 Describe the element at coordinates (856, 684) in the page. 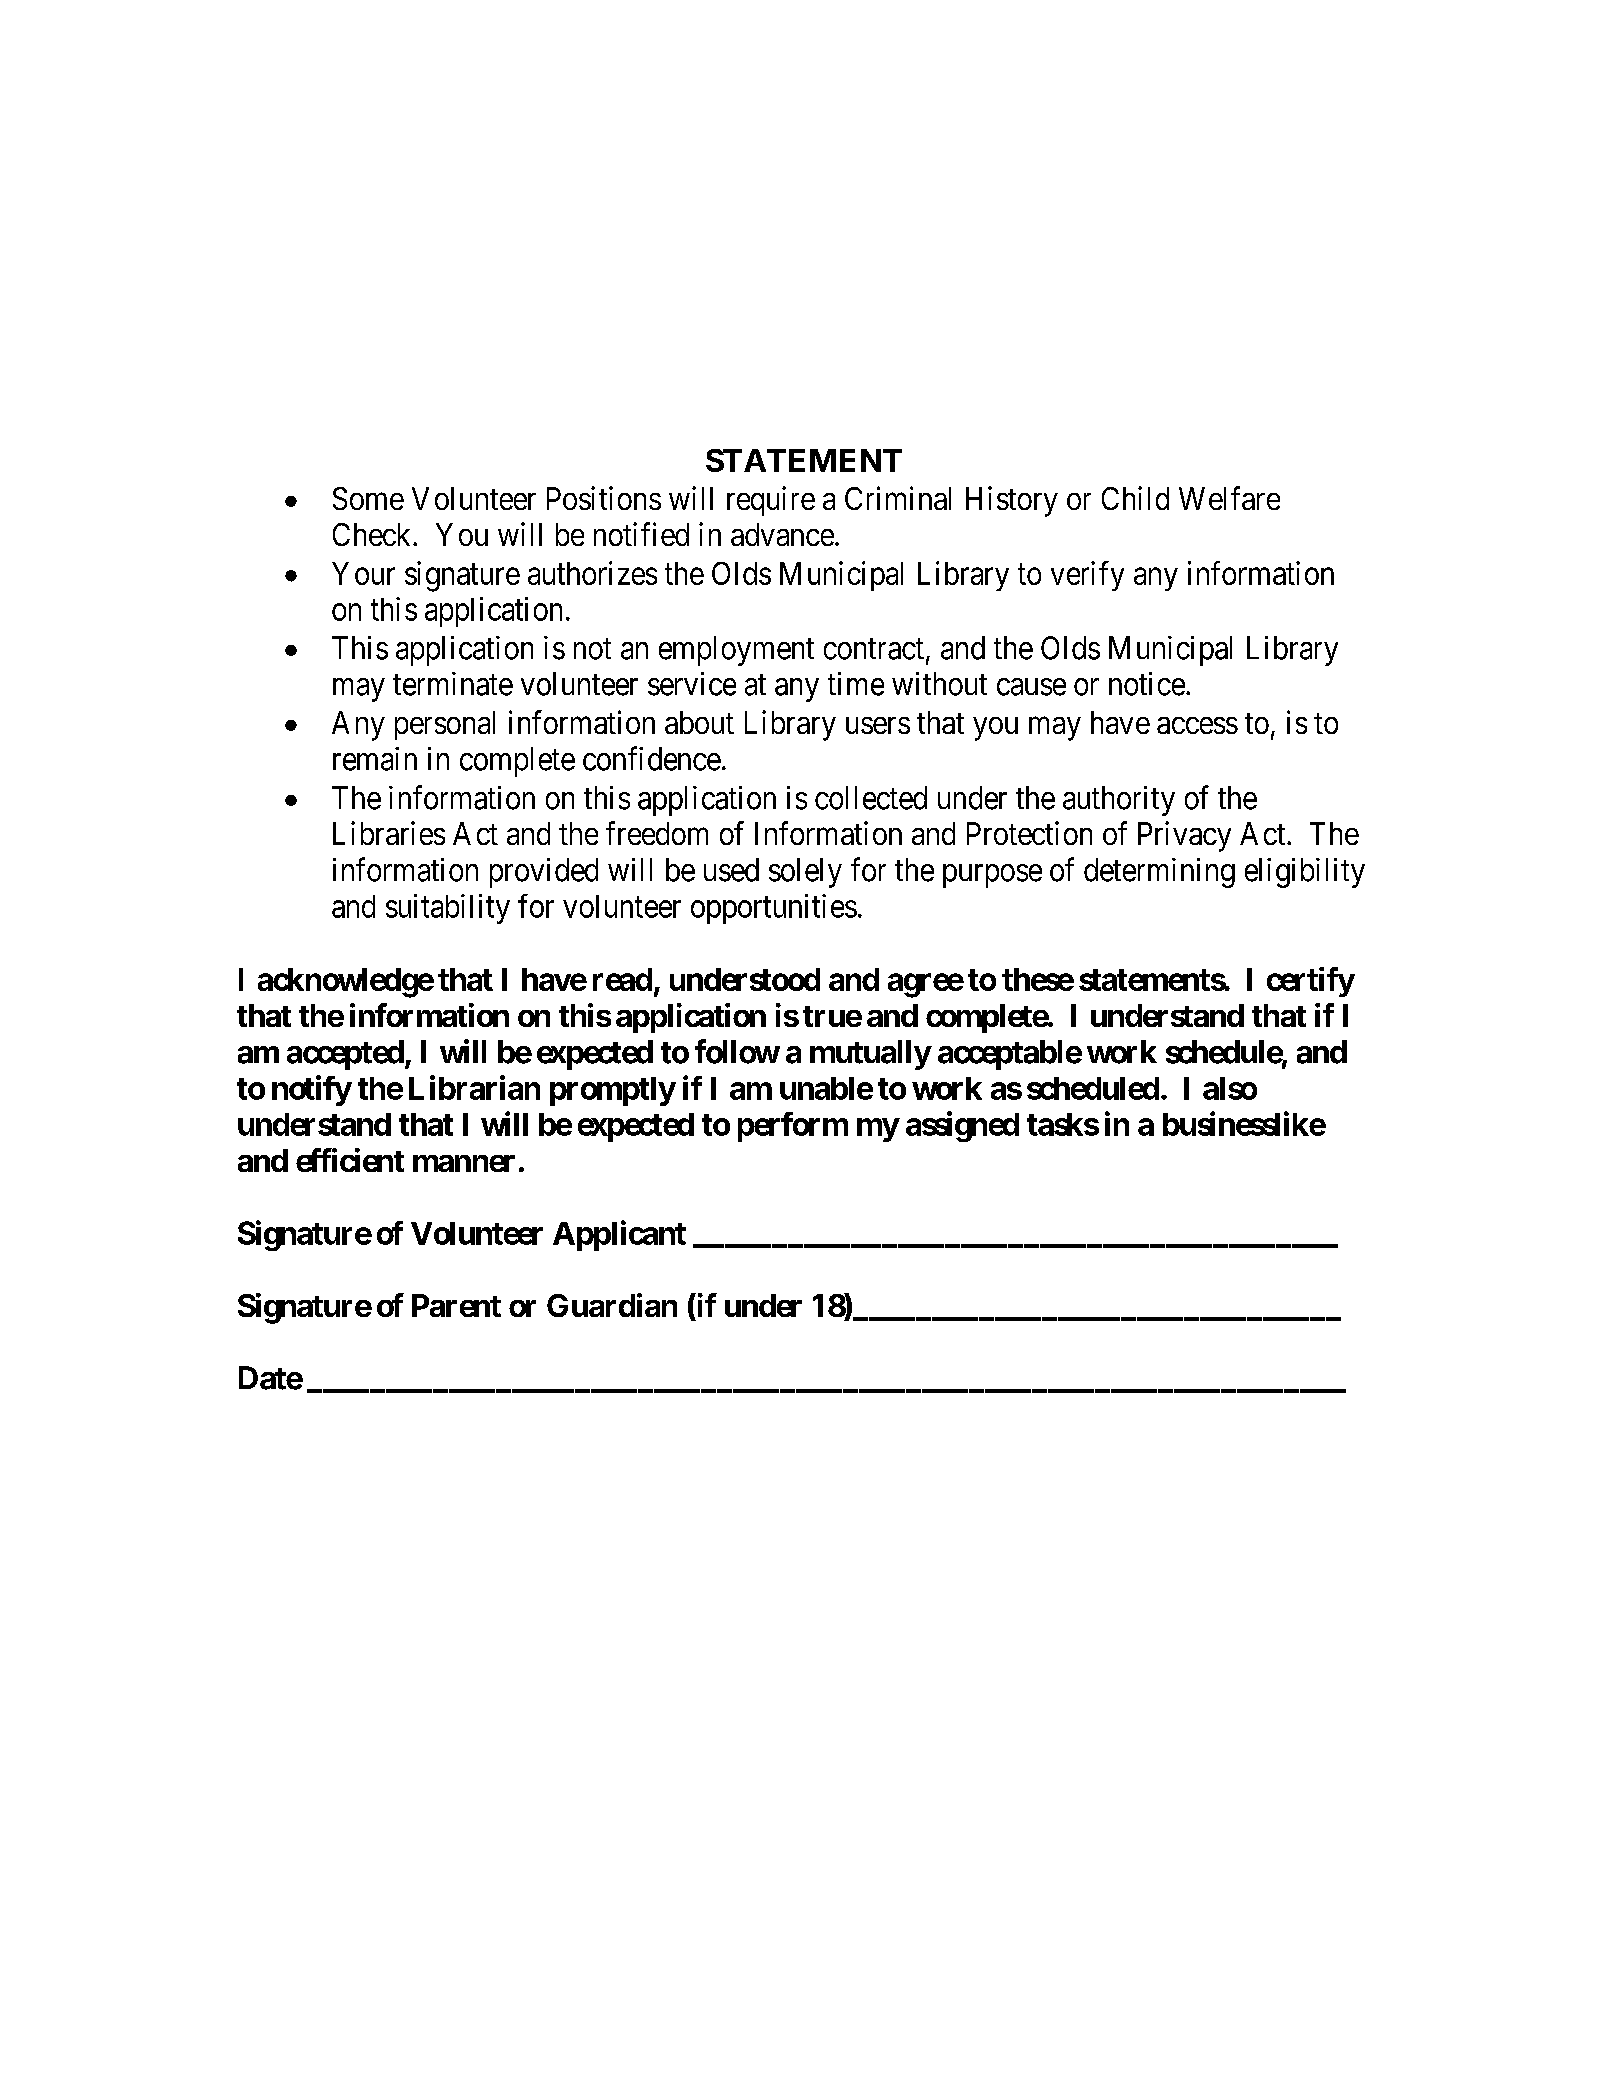

I see `time` at that location.
